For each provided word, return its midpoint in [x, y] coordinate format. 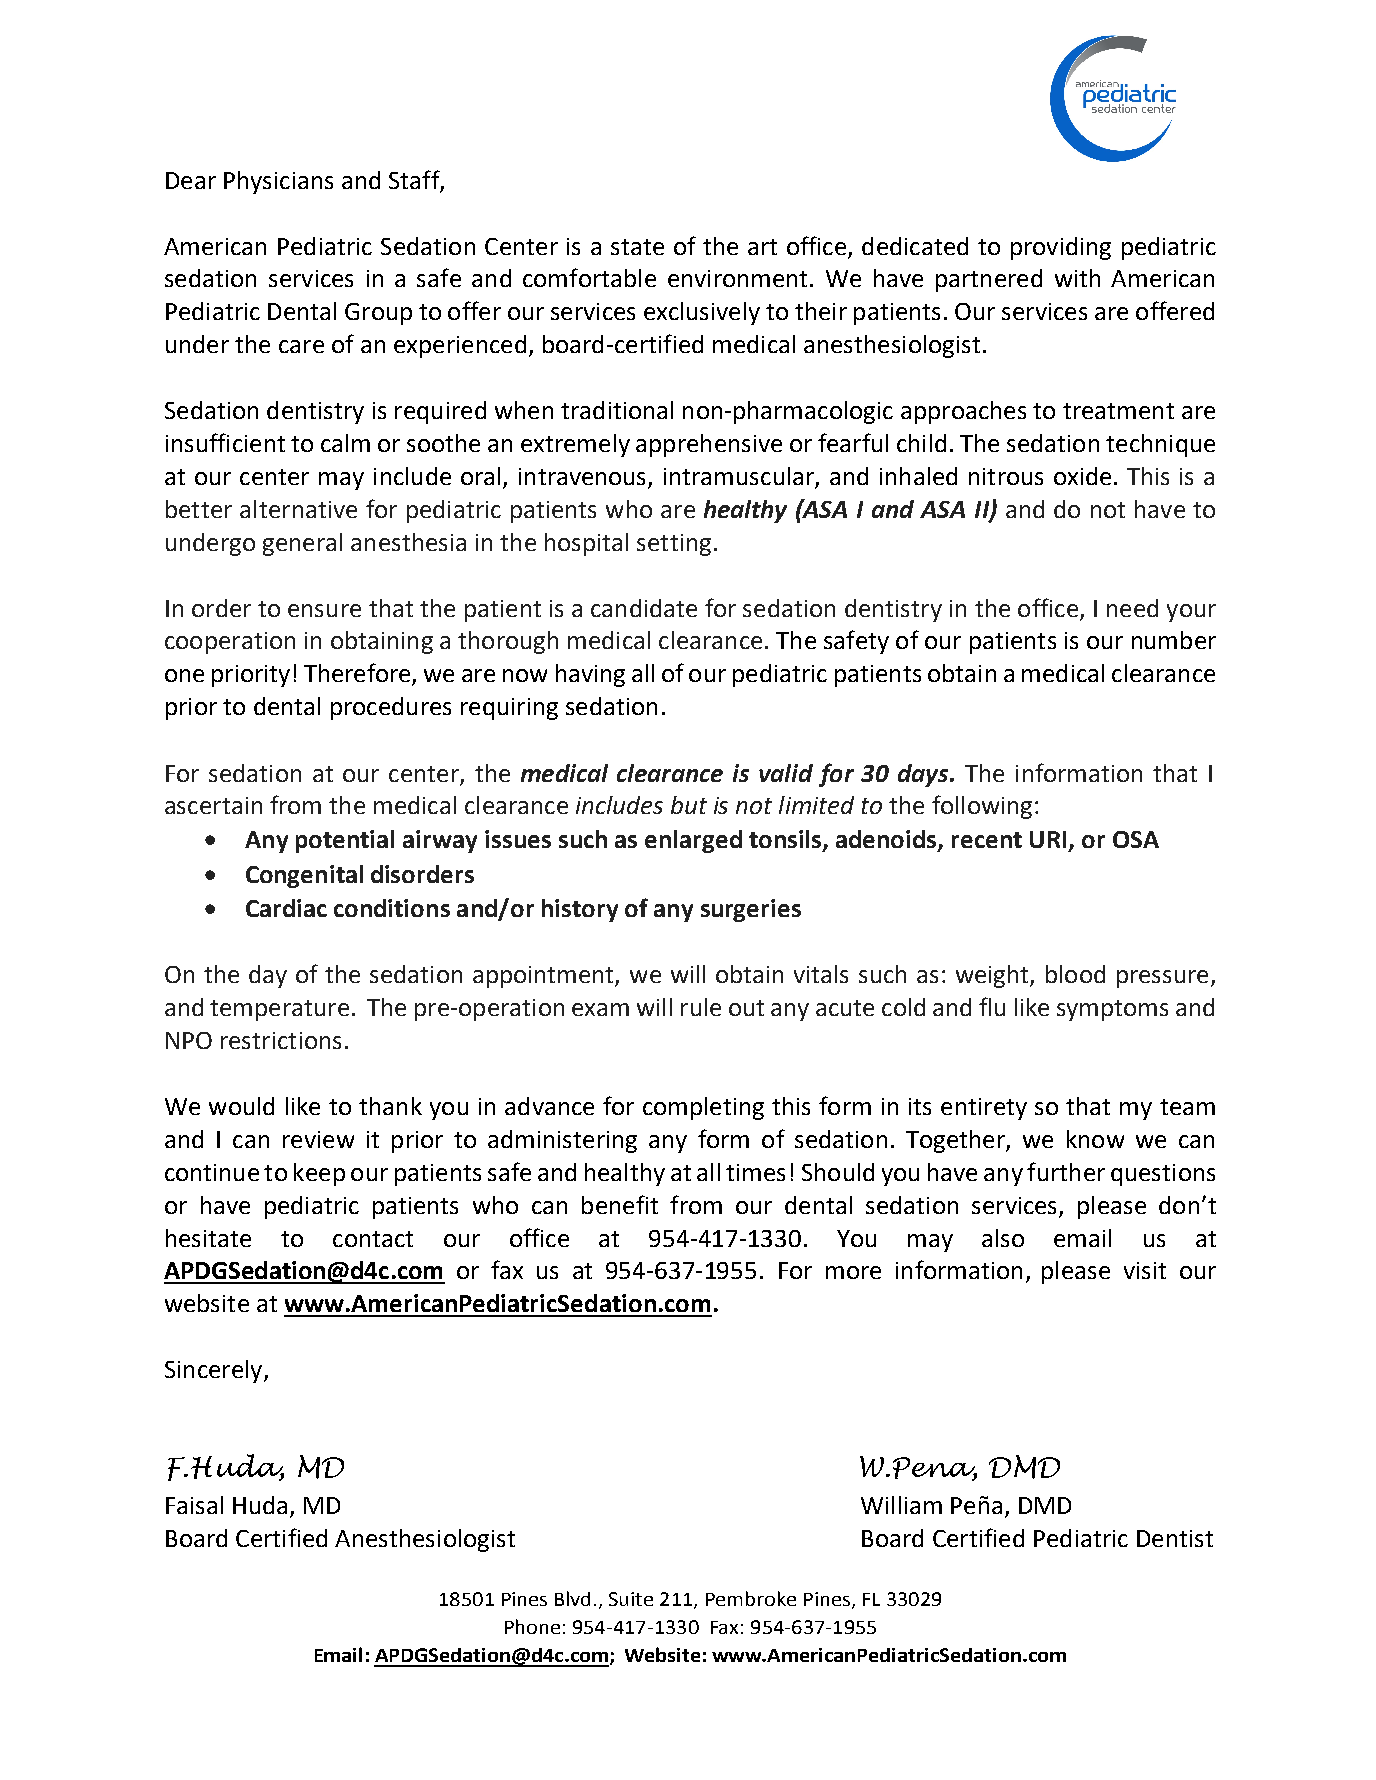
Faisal [194, 1505]
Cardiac [286, 908]
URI [1050, 841]
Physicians [278, 182]
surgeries [751, 910]
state [637, 247]
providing [1061, 248]
